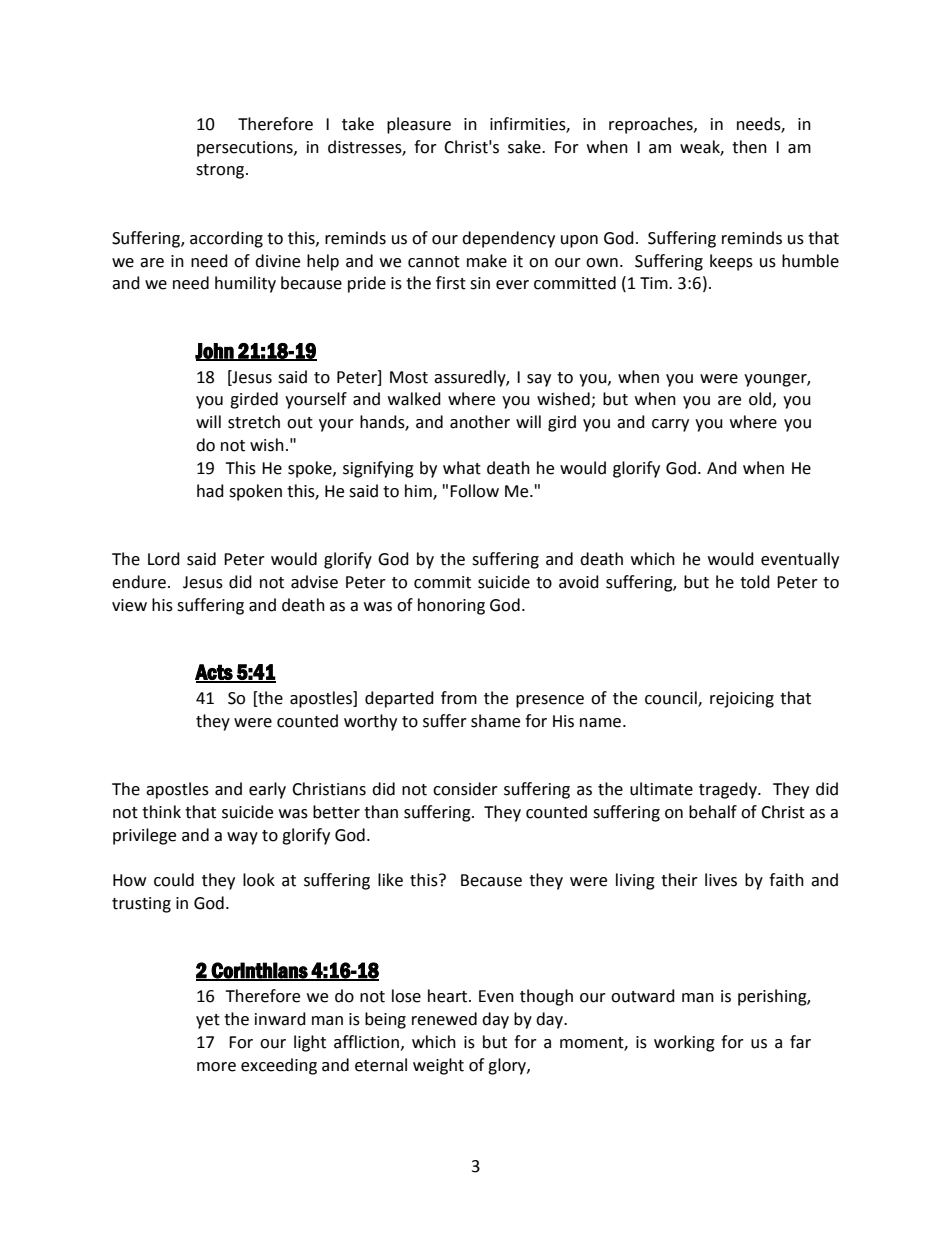 Image resolution: width=952 pixels, height=1233 pixels. What do you see at coordinates (713, 812) in the page?
I see `behalf` at bounding box center [713, 812].
